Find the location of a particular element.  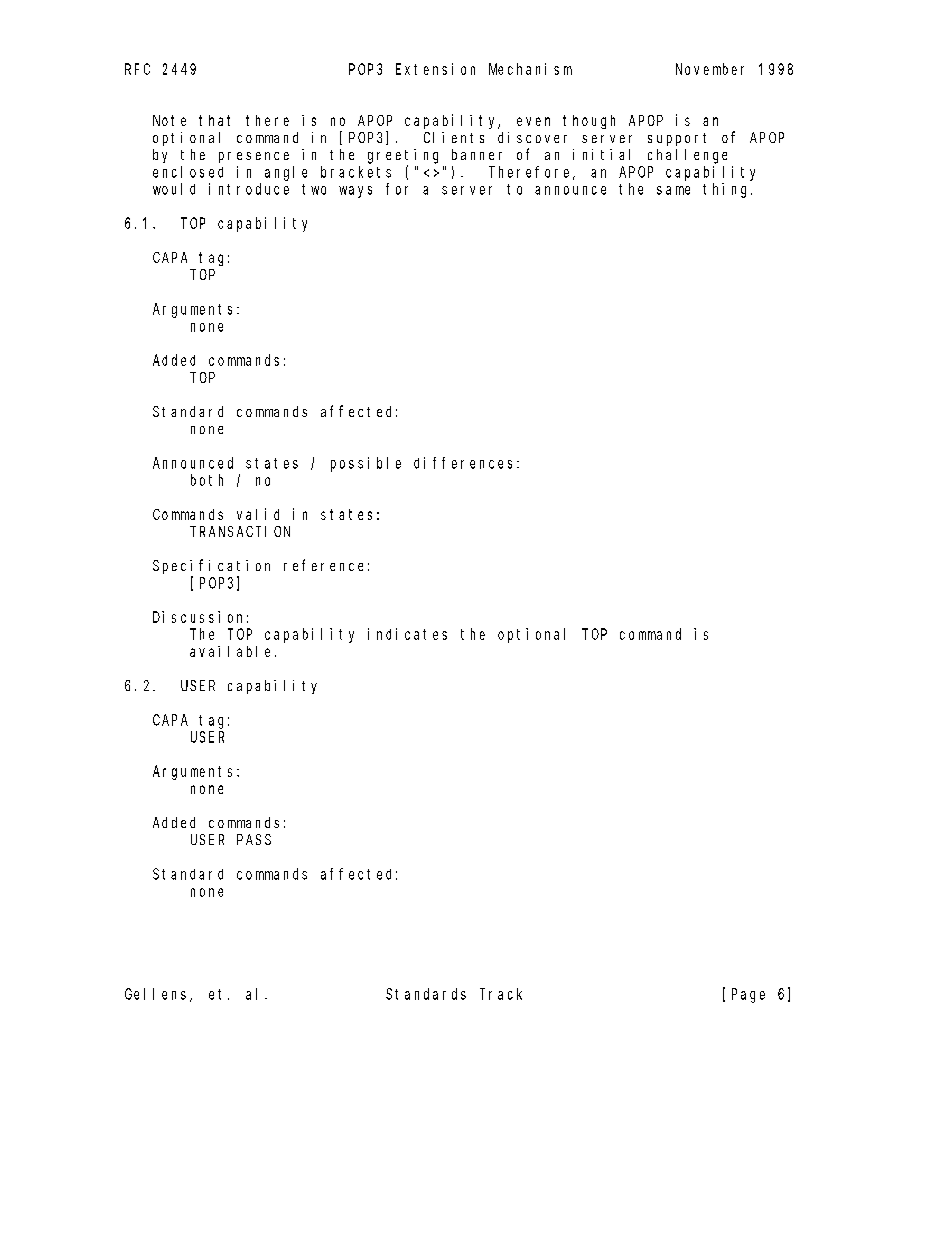

indicates is located at coordinates (407, 634).
